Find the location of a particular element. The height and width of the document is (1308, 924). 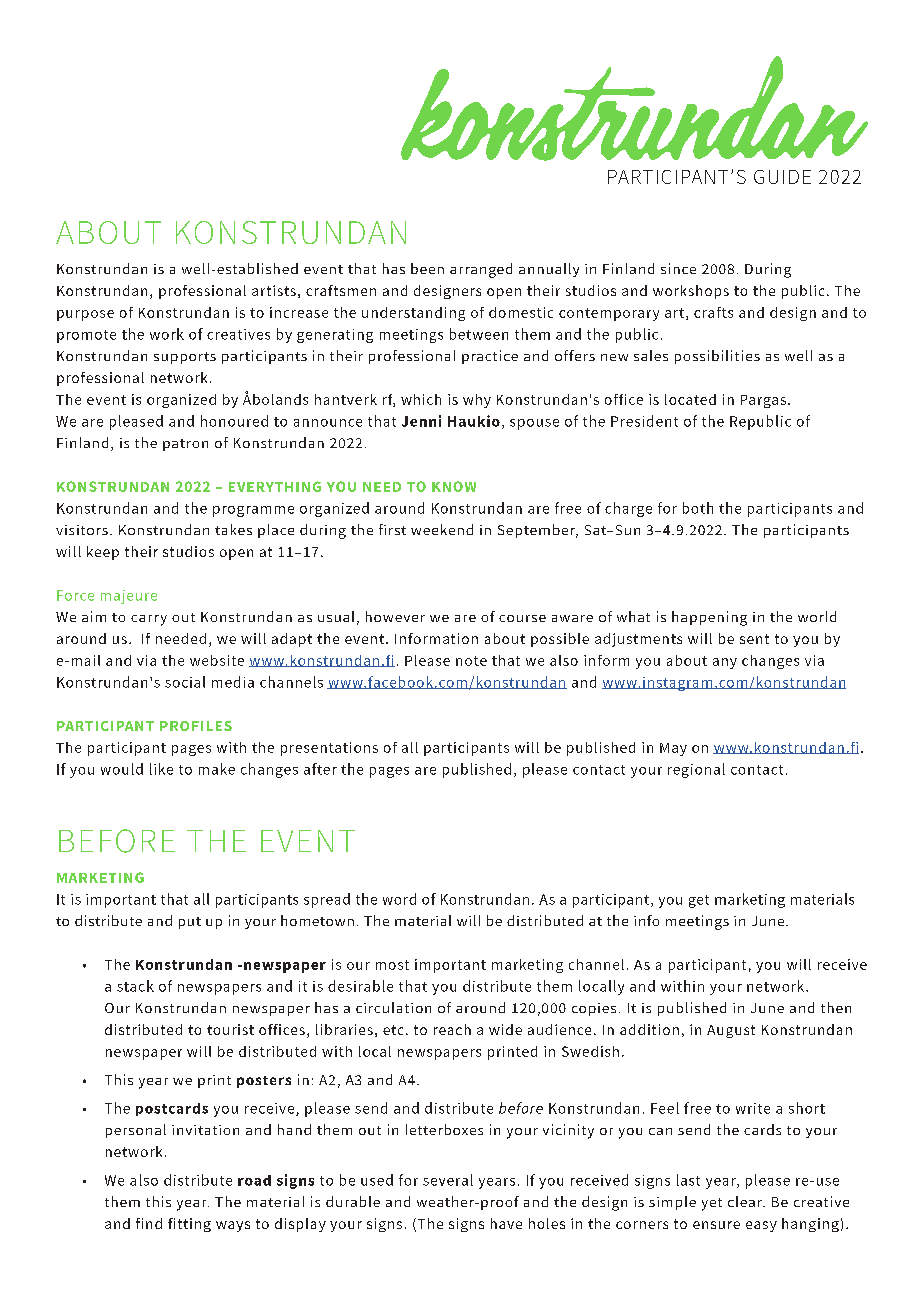

several is located at coordinates (448, 1180).
